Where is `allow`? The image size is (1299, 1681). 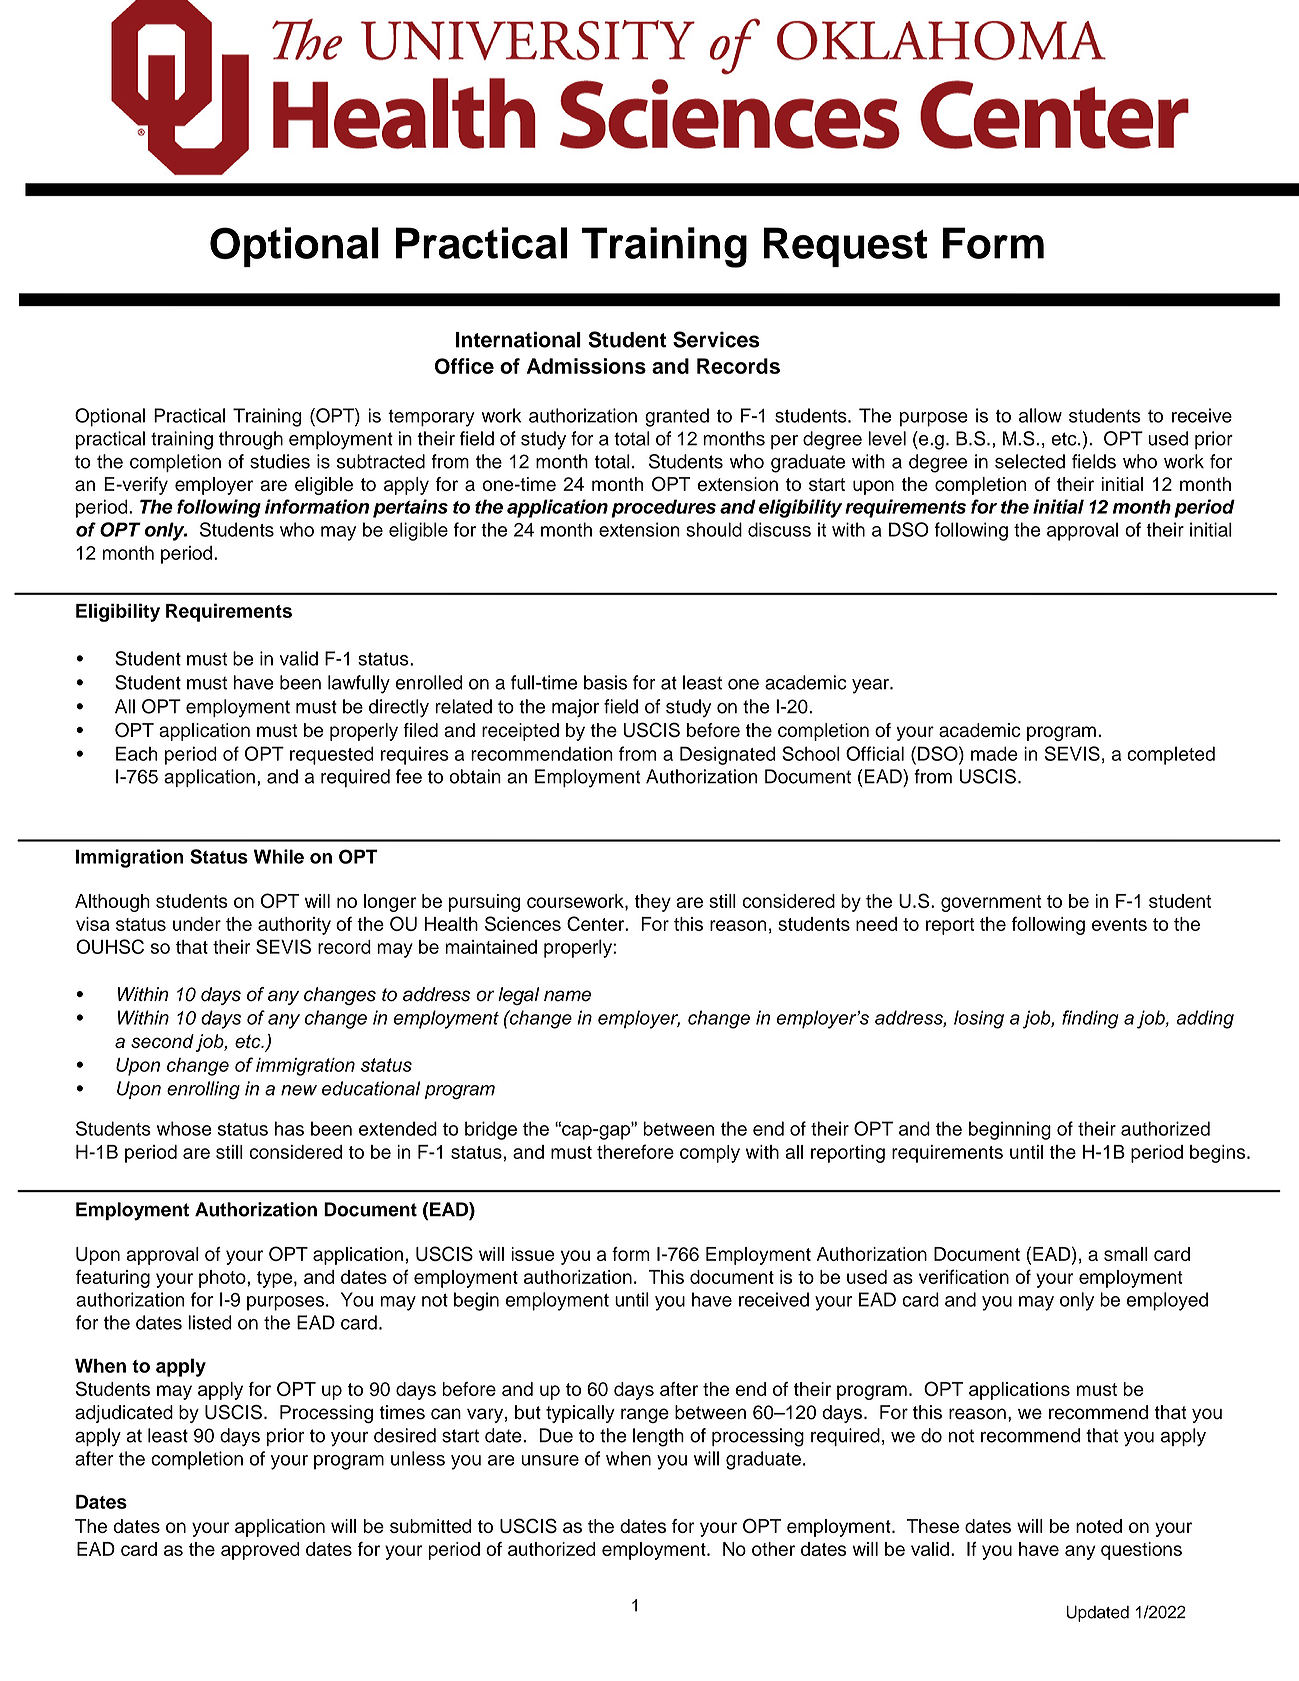 allow is located at coordinates (1040, 415).
